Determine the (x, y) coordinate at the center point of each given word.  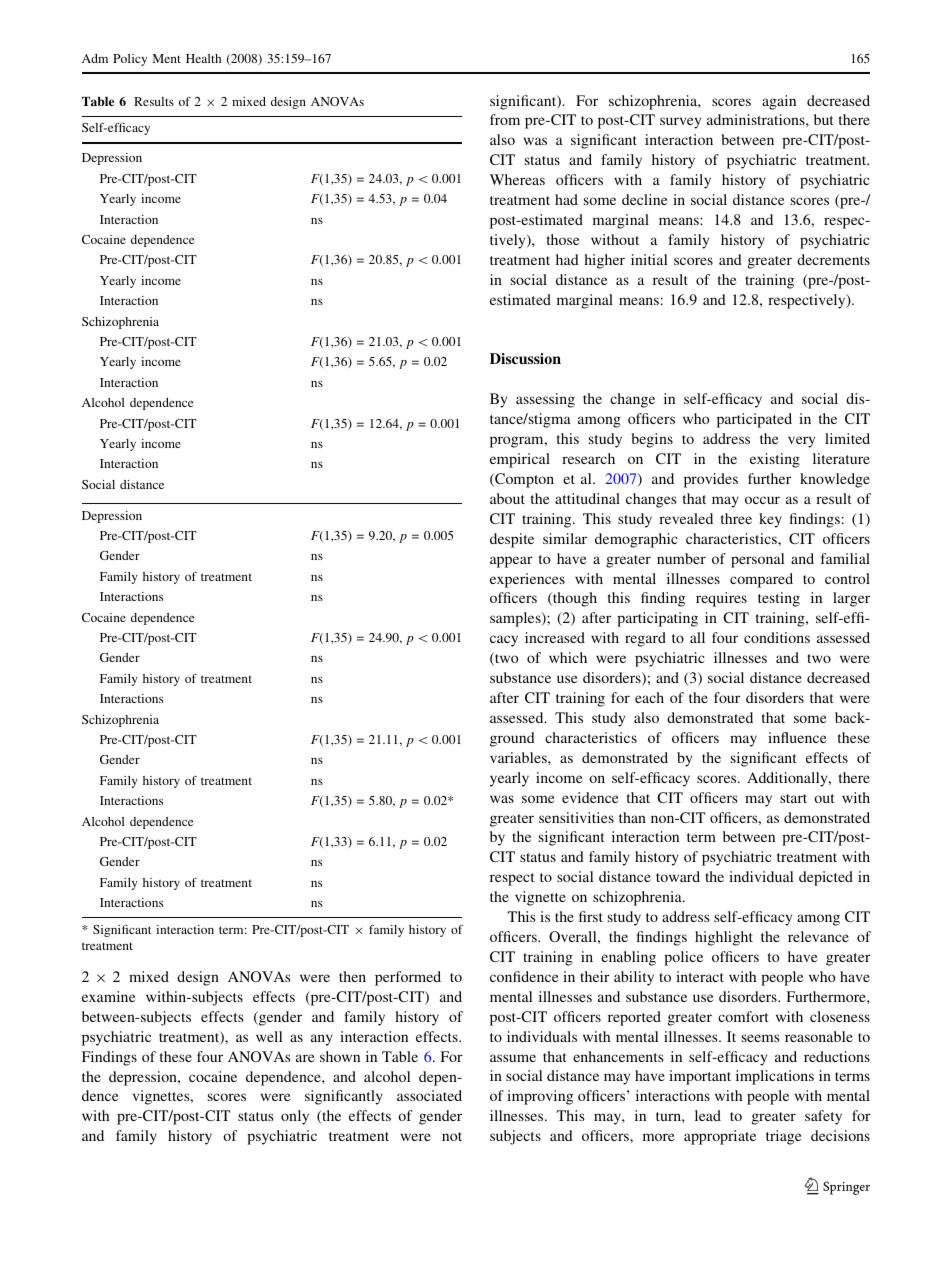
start (793, 798)
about (507, 498)
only (295, 1117)
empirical (520, 460)
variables (519, 757)
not (452, 1136)
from (505, 119)
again (779, 102)
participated (754, 420)
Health (203, 58)
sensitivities (576, 817)
